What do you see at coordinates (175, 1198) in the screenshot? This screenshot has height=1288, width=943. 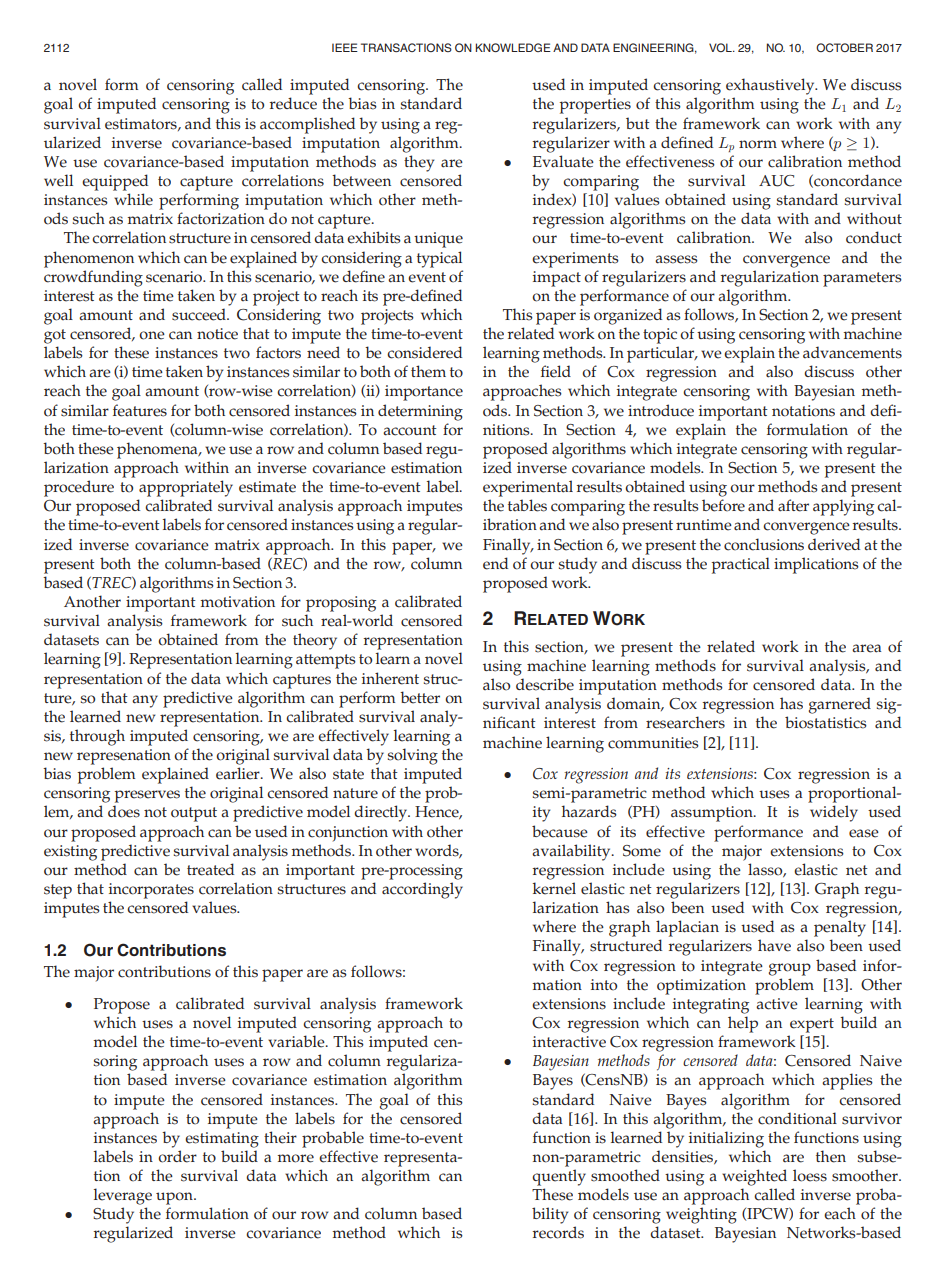 I see `upon` at bounding box center [175, 1198].
